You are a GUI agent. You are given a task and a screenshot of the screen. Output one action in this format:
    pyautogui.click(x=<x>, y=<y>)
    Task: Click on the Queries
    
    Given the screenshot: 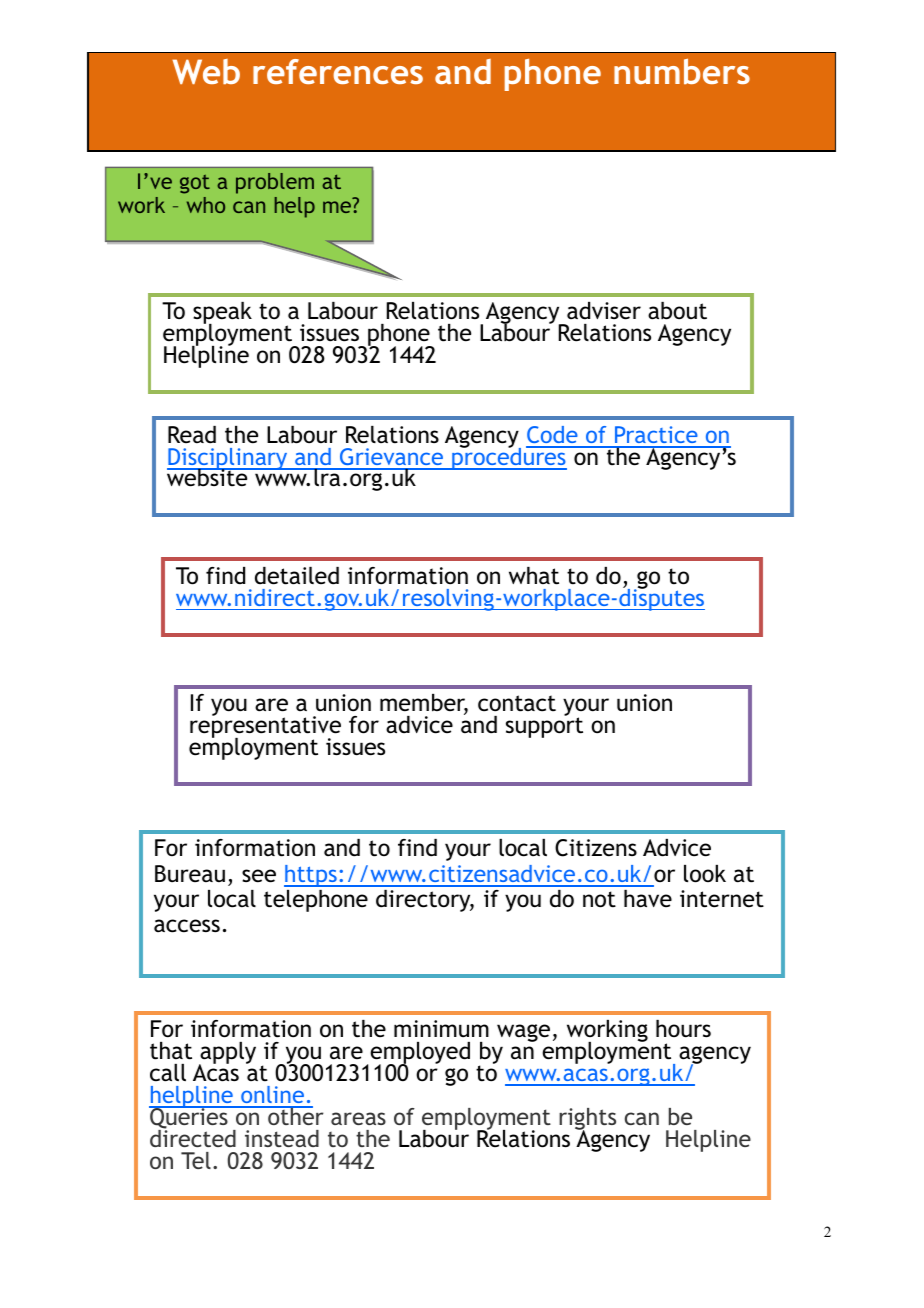 What is the action you would take?
    pyautogui.click(x=189, y=1118)
